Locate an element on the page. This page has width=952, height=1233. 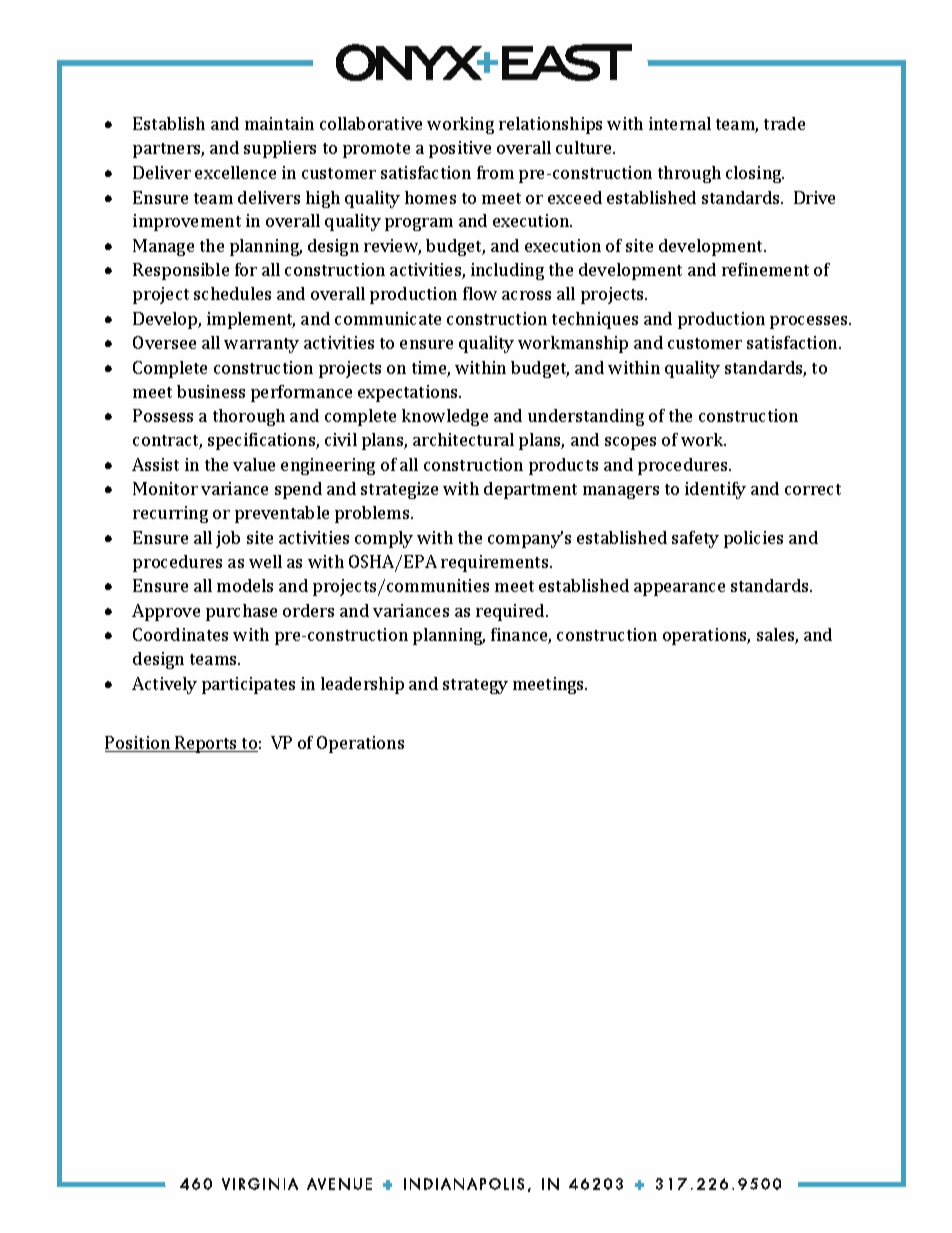
thorough is located at coordinates (249, 417).
